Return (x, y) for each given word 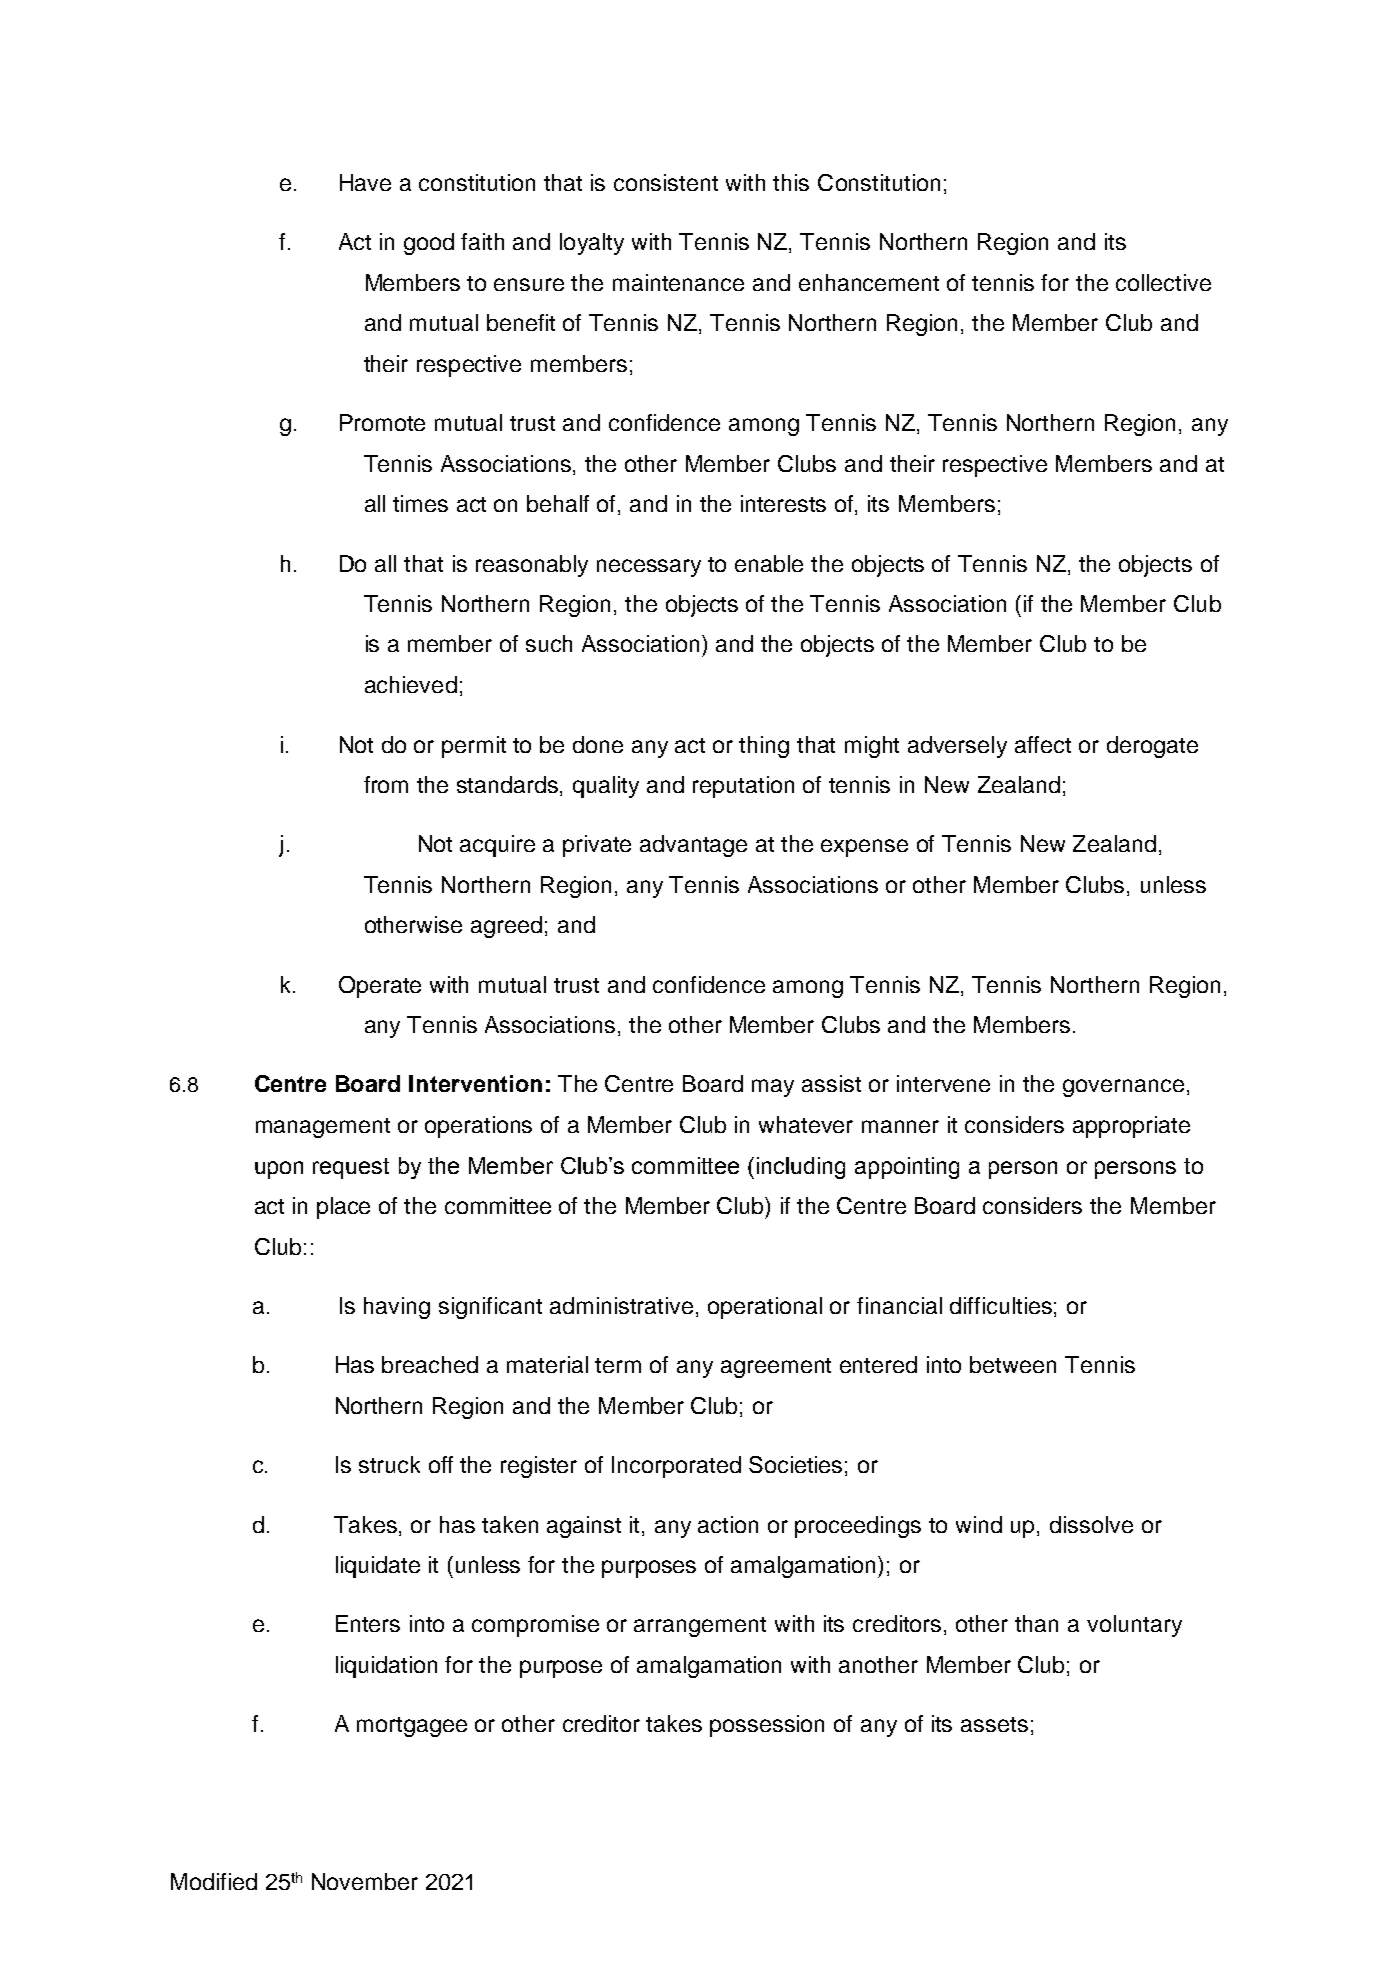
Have (365, 182)
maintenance (678, 282)
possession (767, 1726)
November (365, 1881)
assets (994, 1724)
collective (1163, 282)
